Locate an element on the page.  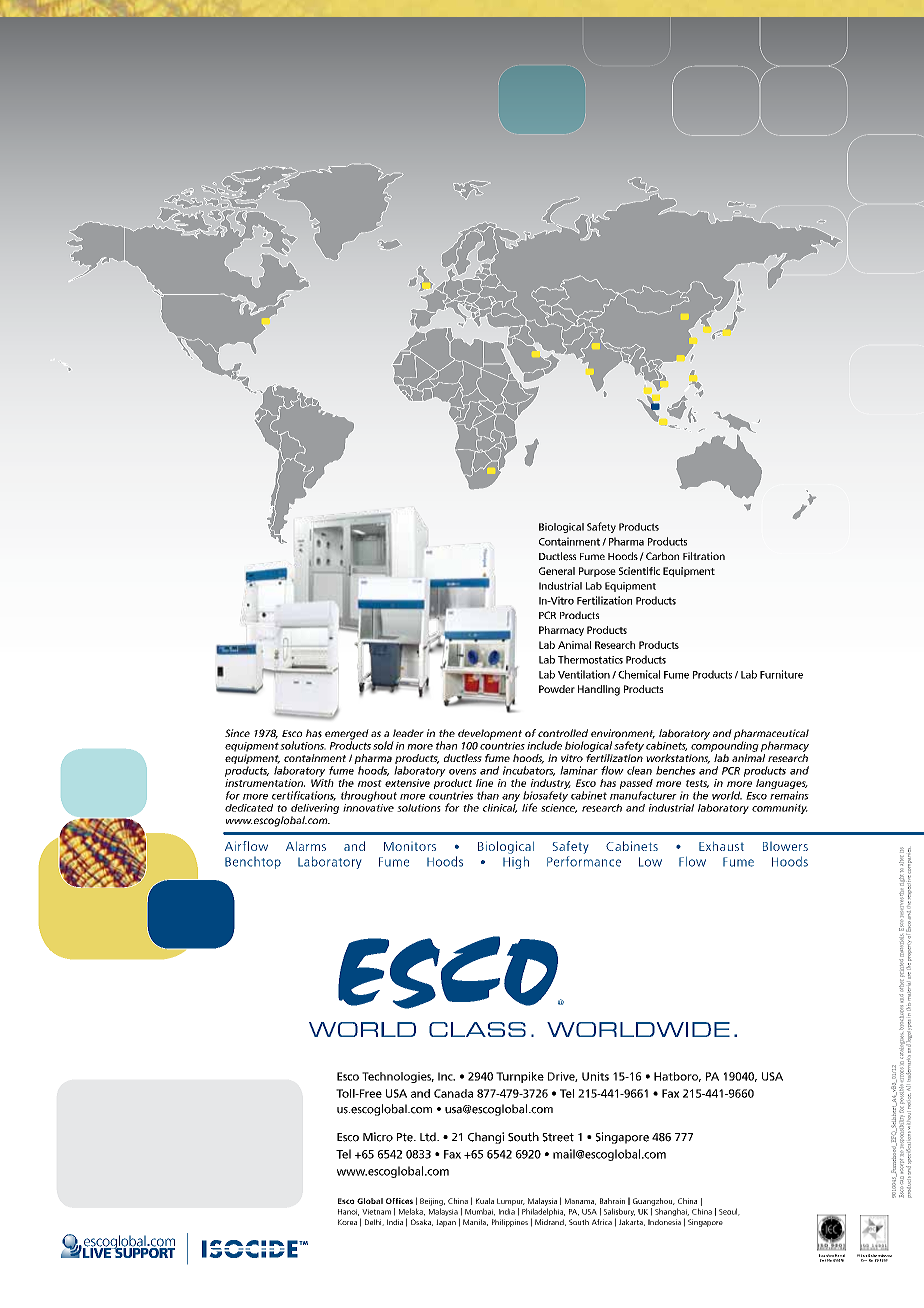
Since is located at coordinates (237, 733).
